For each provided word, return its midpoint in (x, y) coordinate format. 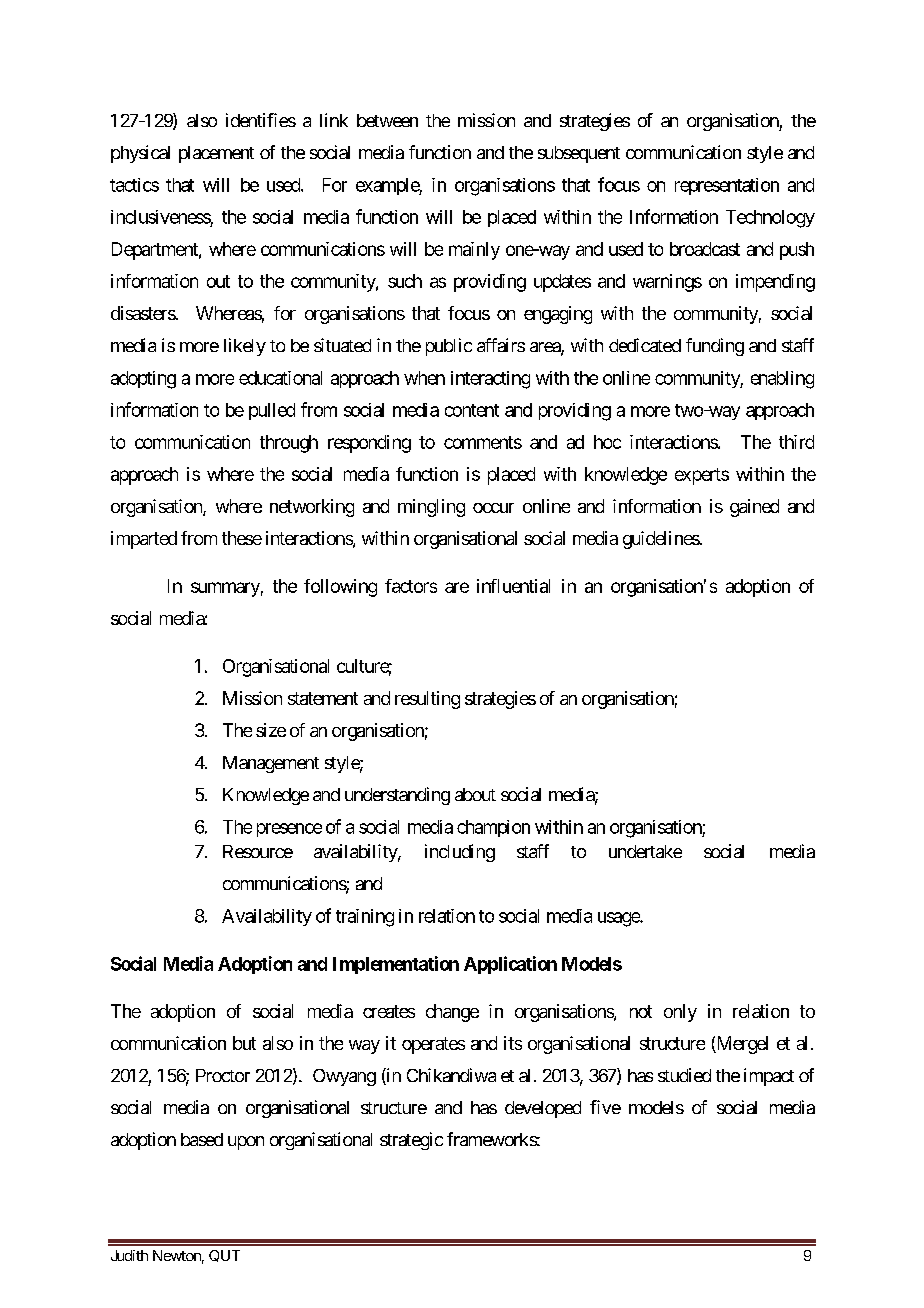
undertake (645, 851)
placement (216, 154)
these (242, 538)
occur (493, 508)
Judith (129, 1255)
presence (289, 830)
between (387, 120)
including (460, 853)
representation (727, 186)
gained (754, 508)
